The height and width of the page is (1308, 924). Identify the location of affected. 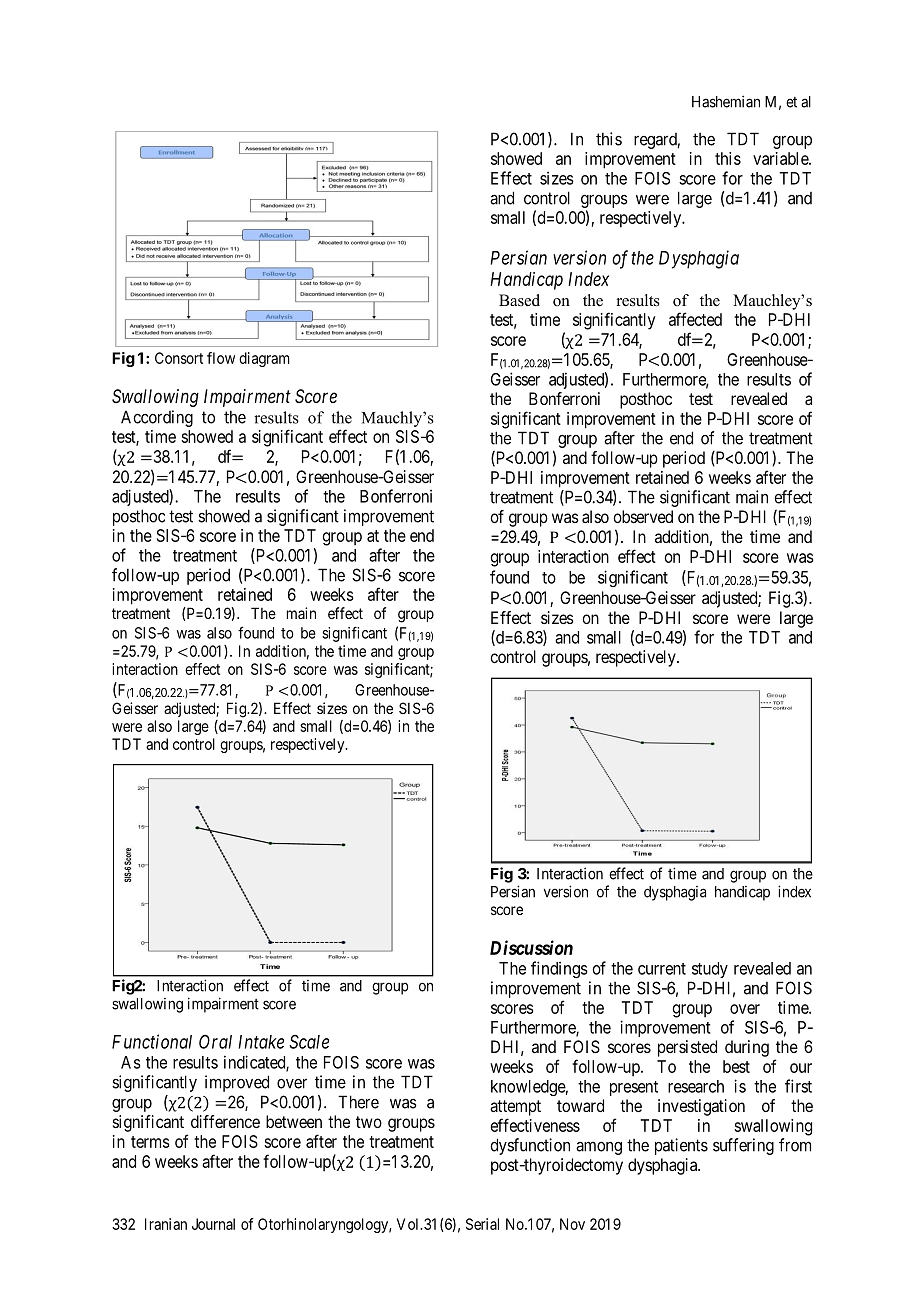
(695, 319).
